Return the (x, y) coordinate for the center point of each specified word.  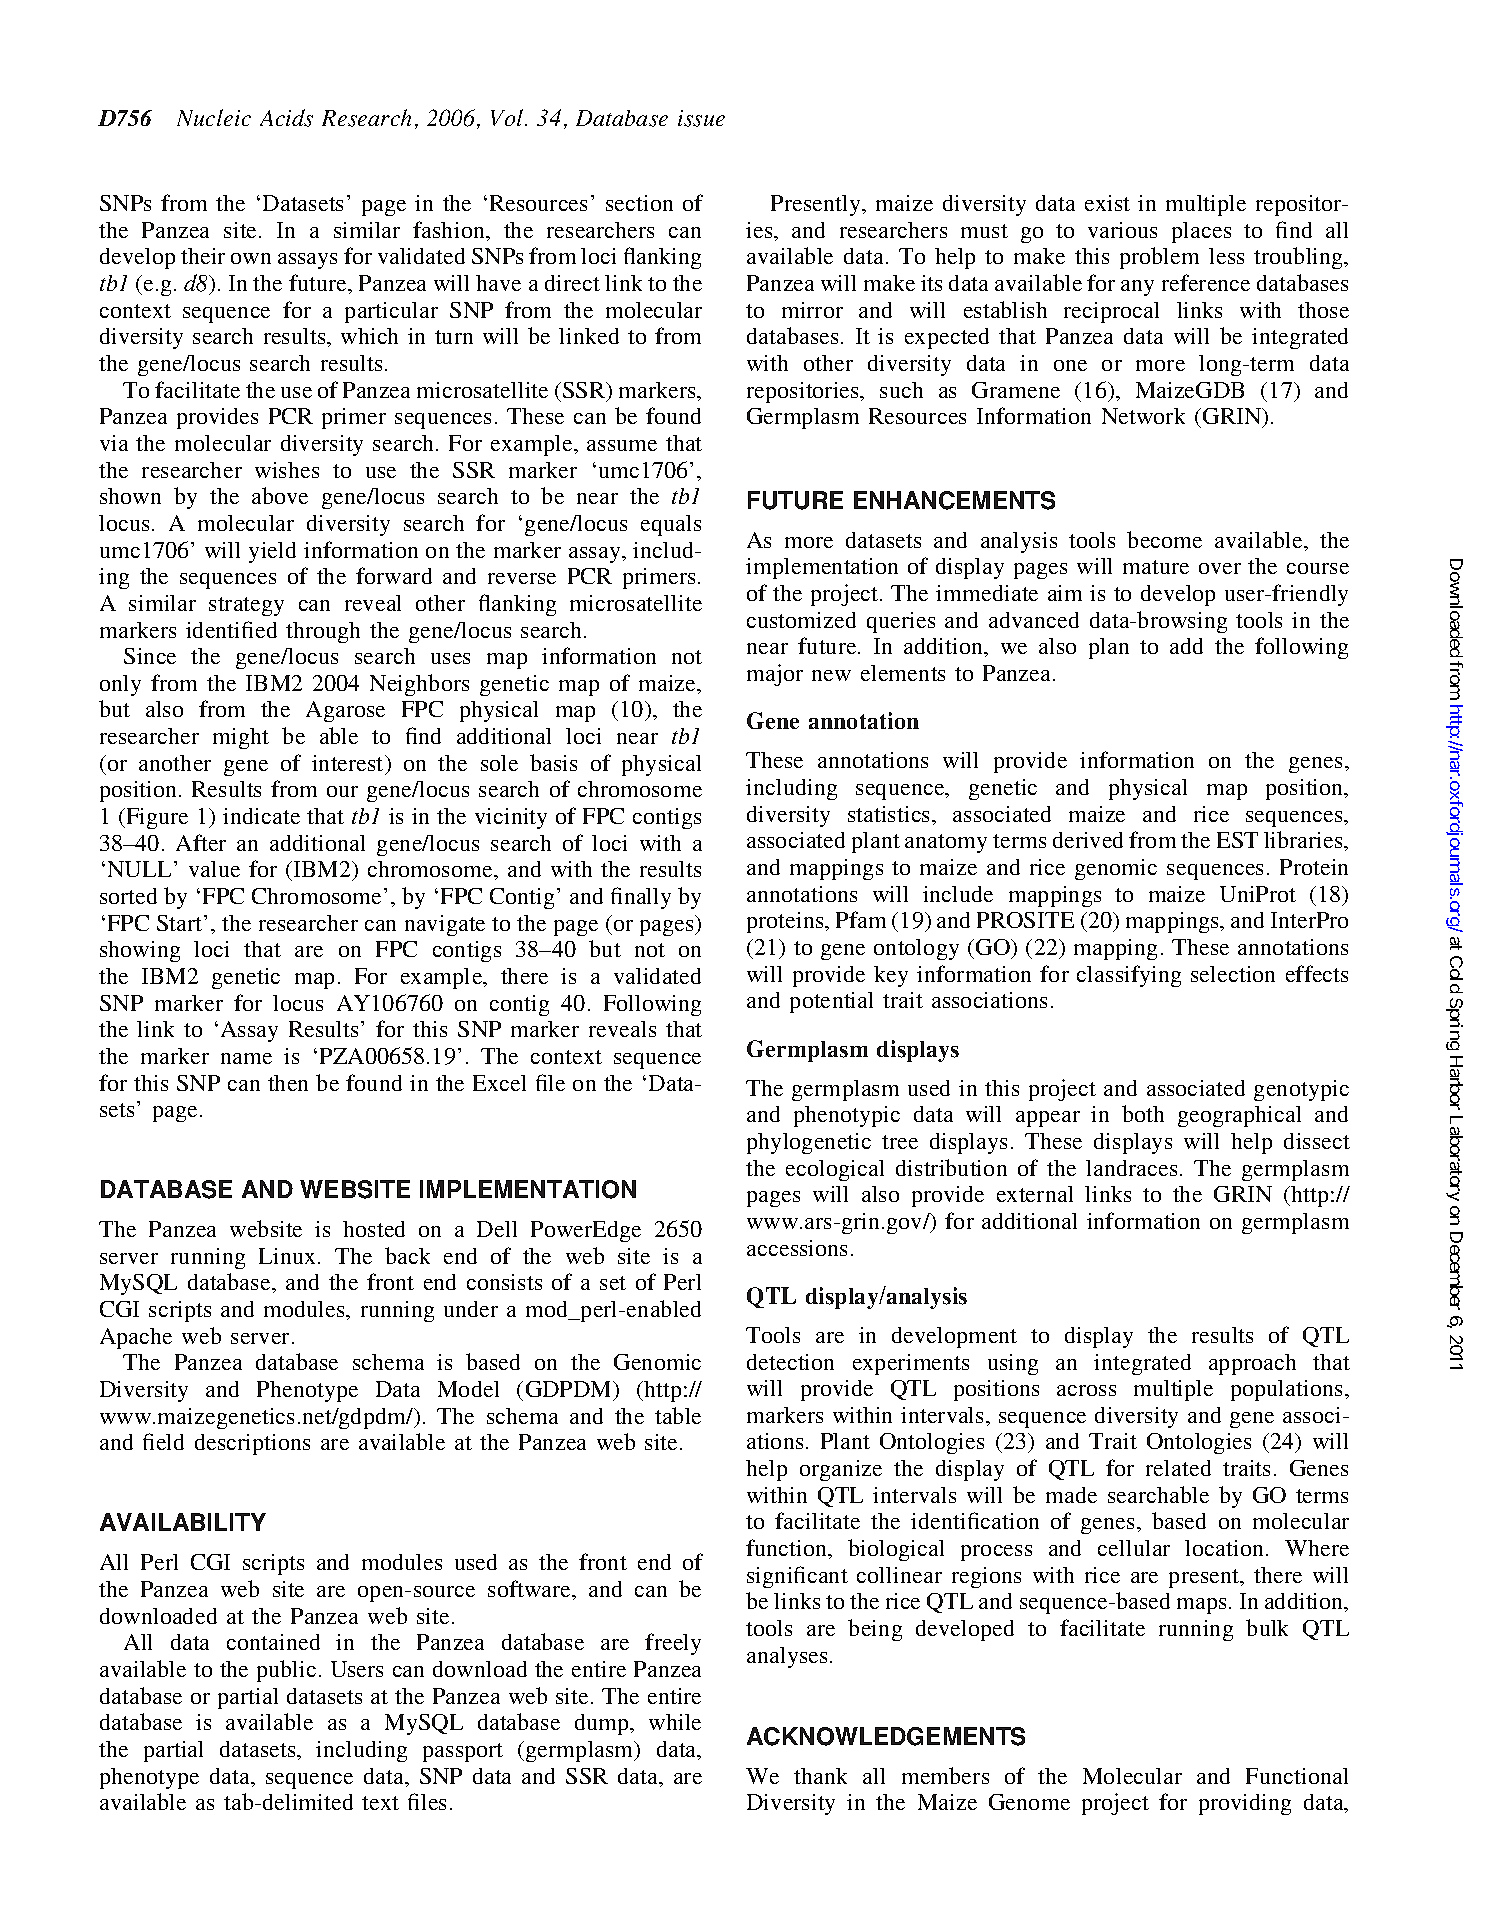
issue (701, 118)
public (286, 1671)
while (675, 1722)
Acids (286, 118)
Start (181, 923)
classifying (1129, 976)
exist (1107, 203)
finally (641, 898)
